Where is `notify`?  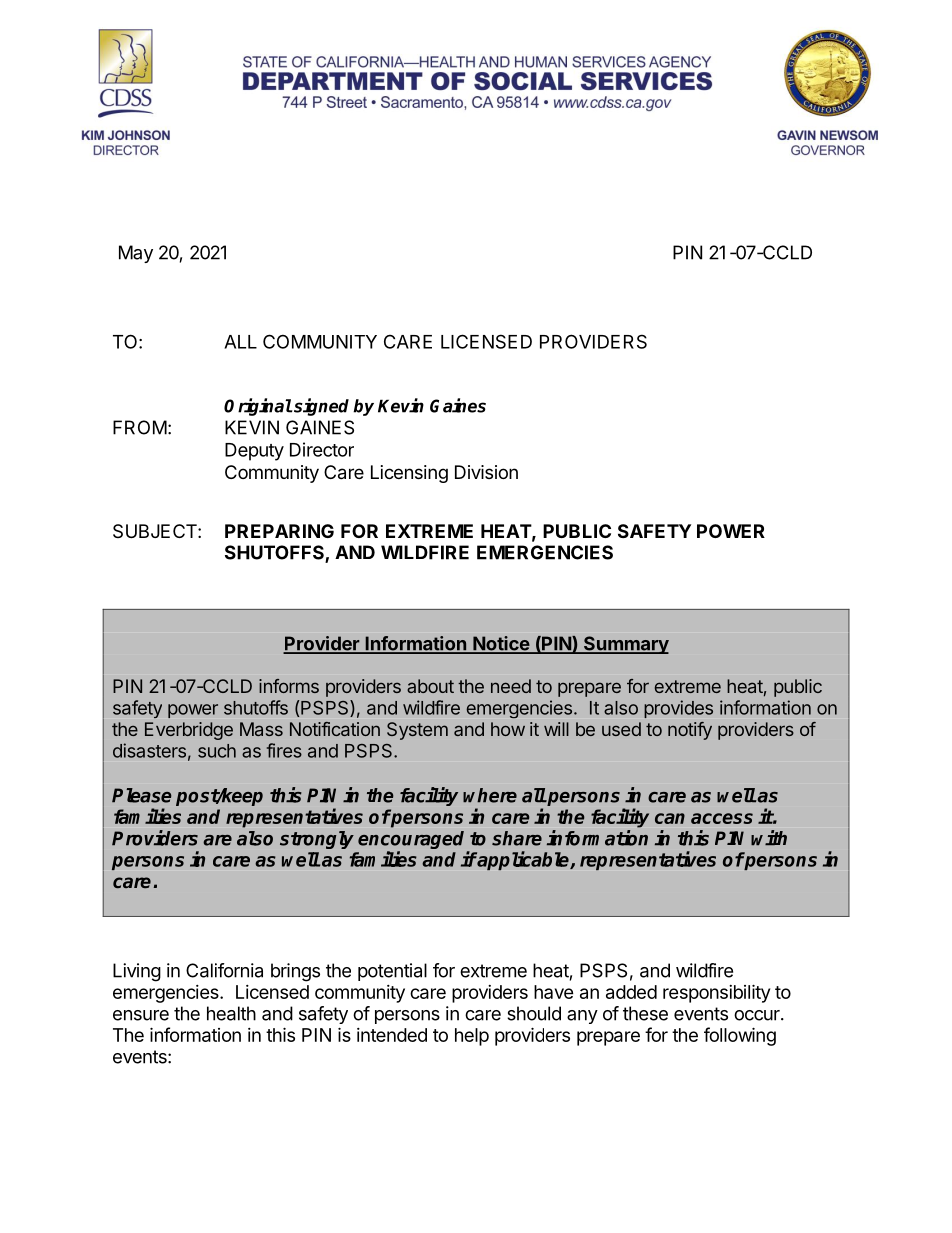
notify is located at coordinates (690, 731).
